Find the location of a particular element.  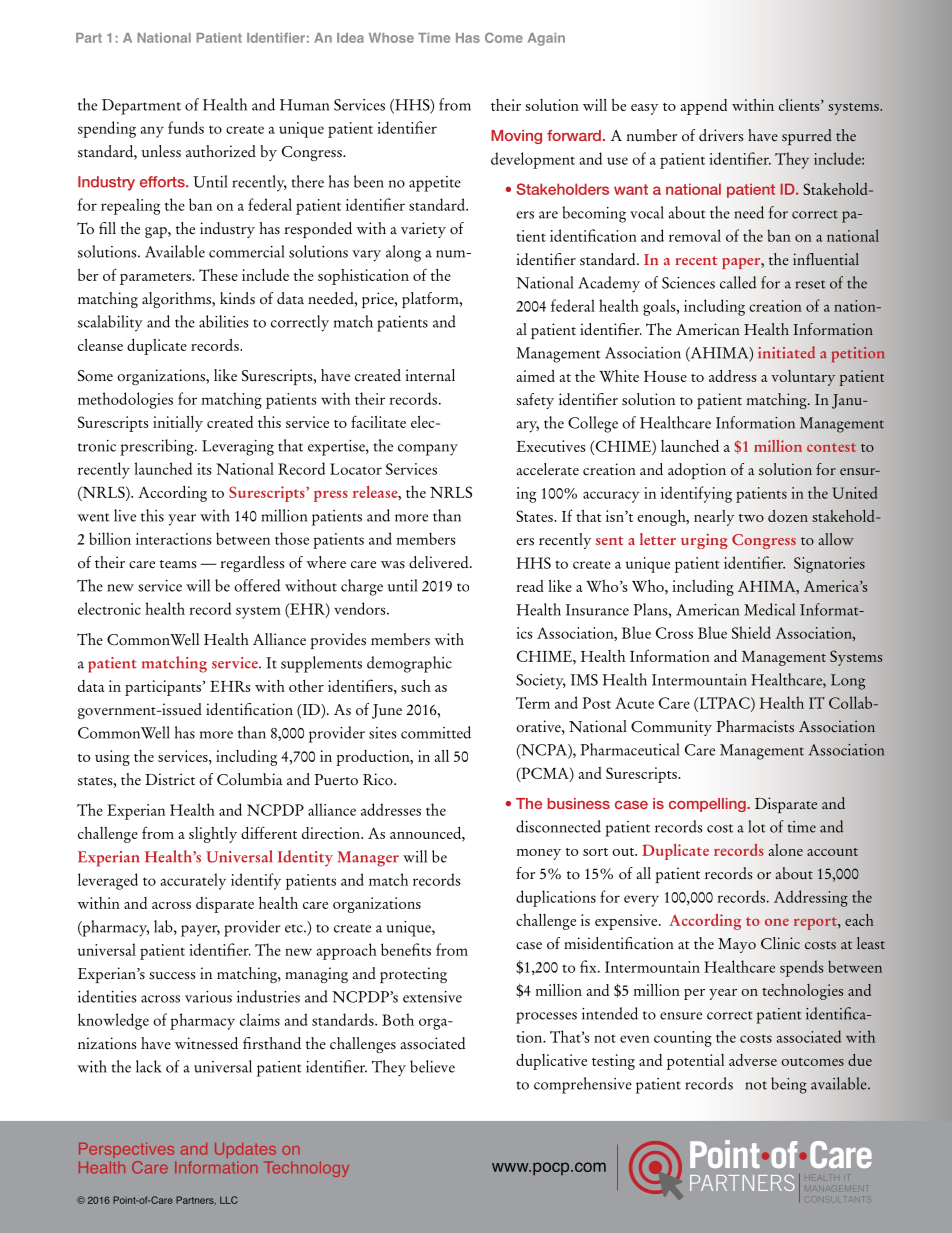

internal is located at coordinates (430, 375).
